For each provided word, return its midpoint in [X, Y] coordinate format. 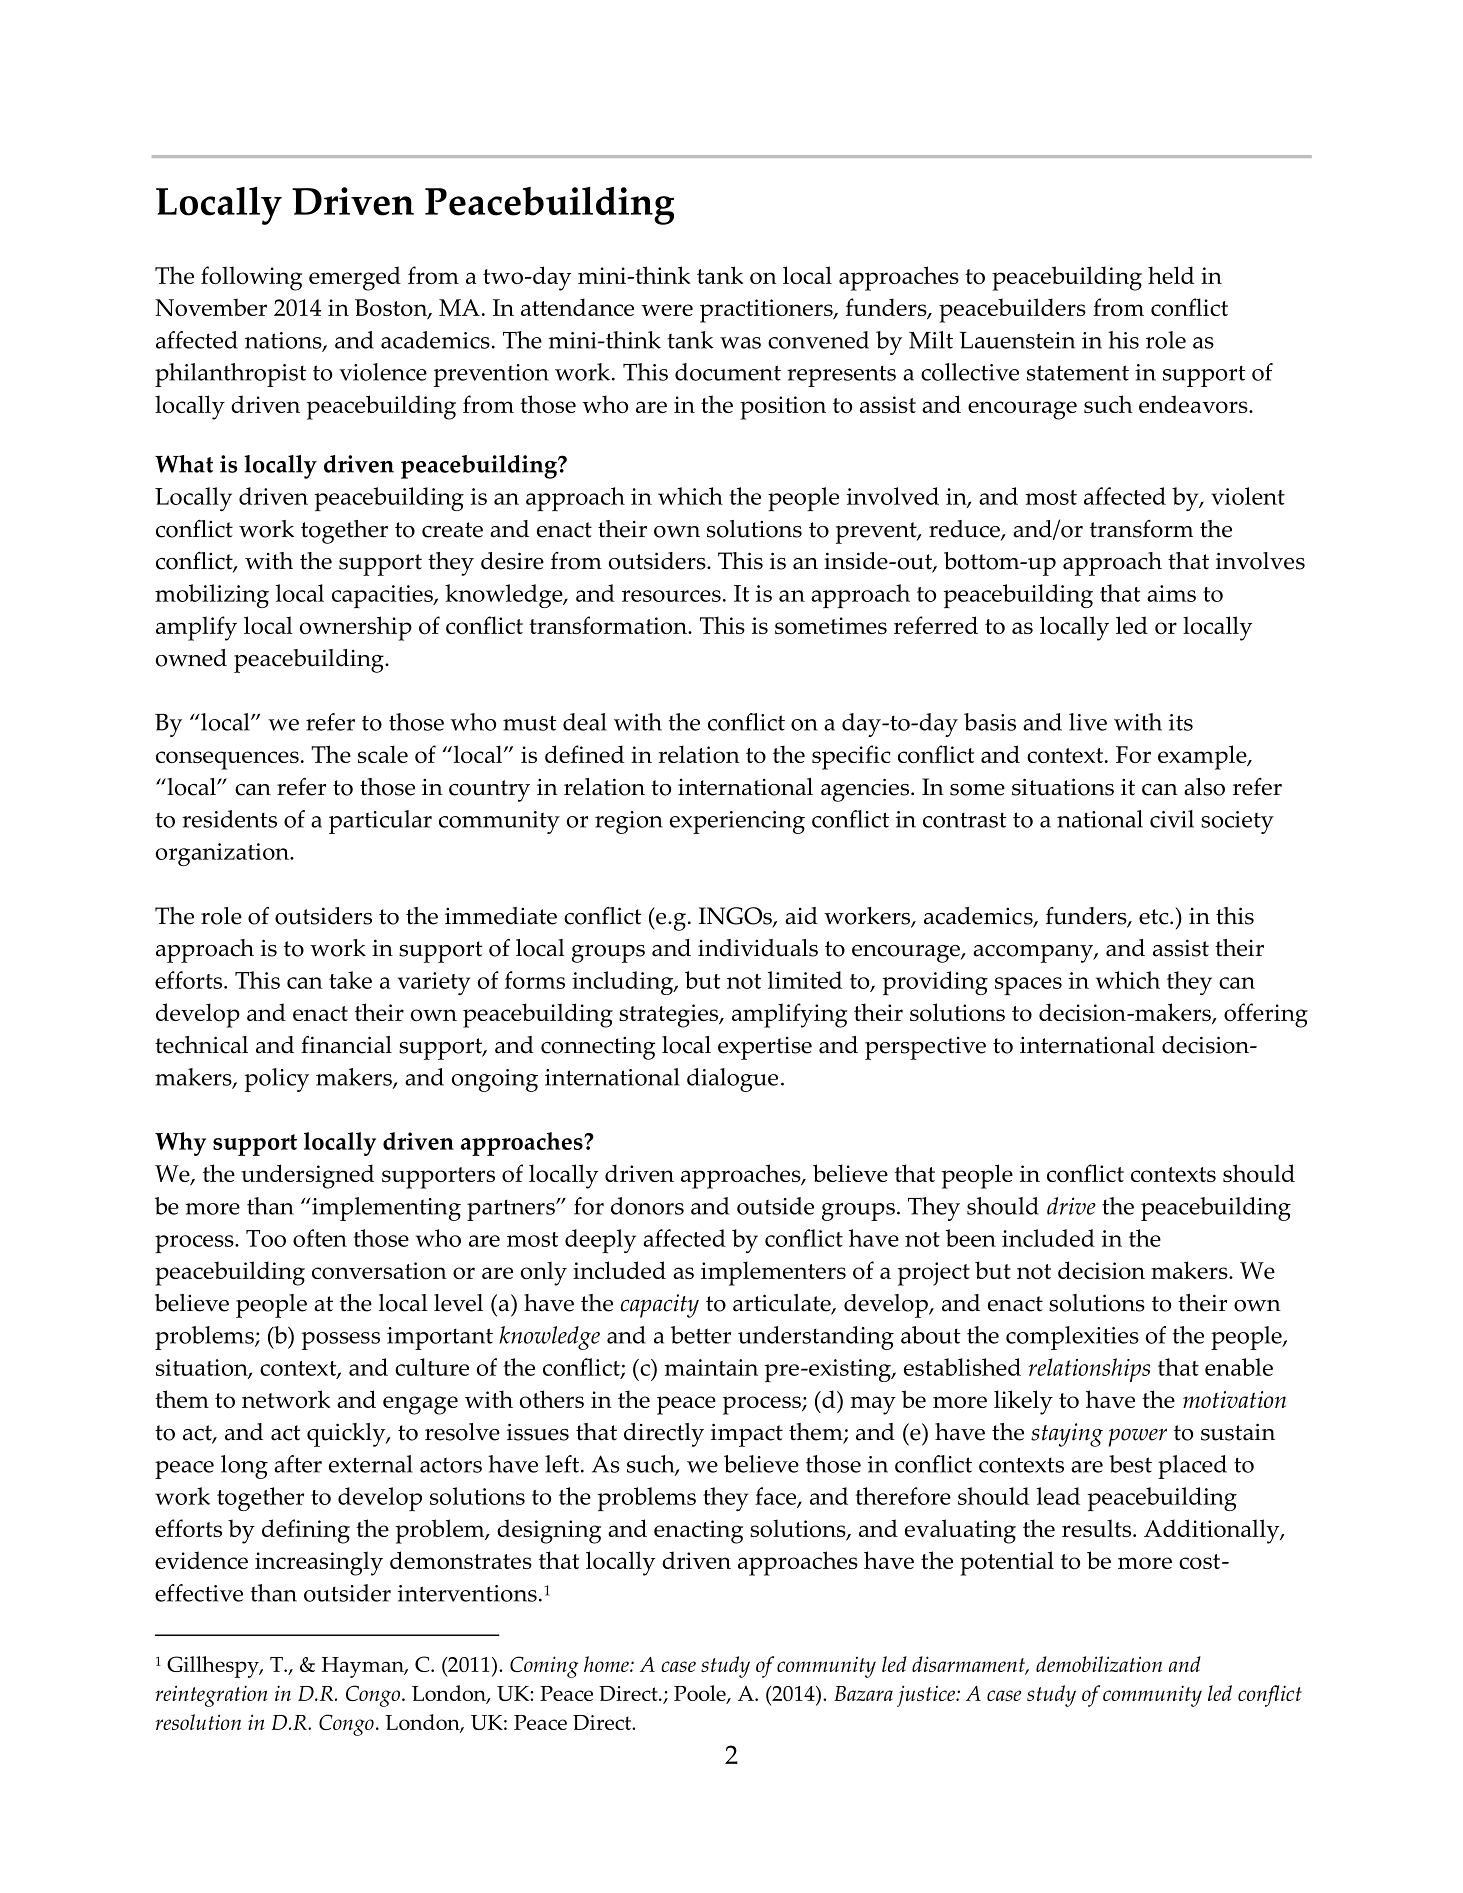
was [740, 343]
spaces [1028, 986]
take [350, 980]
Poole [701, 1694]
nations [284, 341]
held [1171, 275]
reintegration [211, 1696]
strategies [670, 1016]
